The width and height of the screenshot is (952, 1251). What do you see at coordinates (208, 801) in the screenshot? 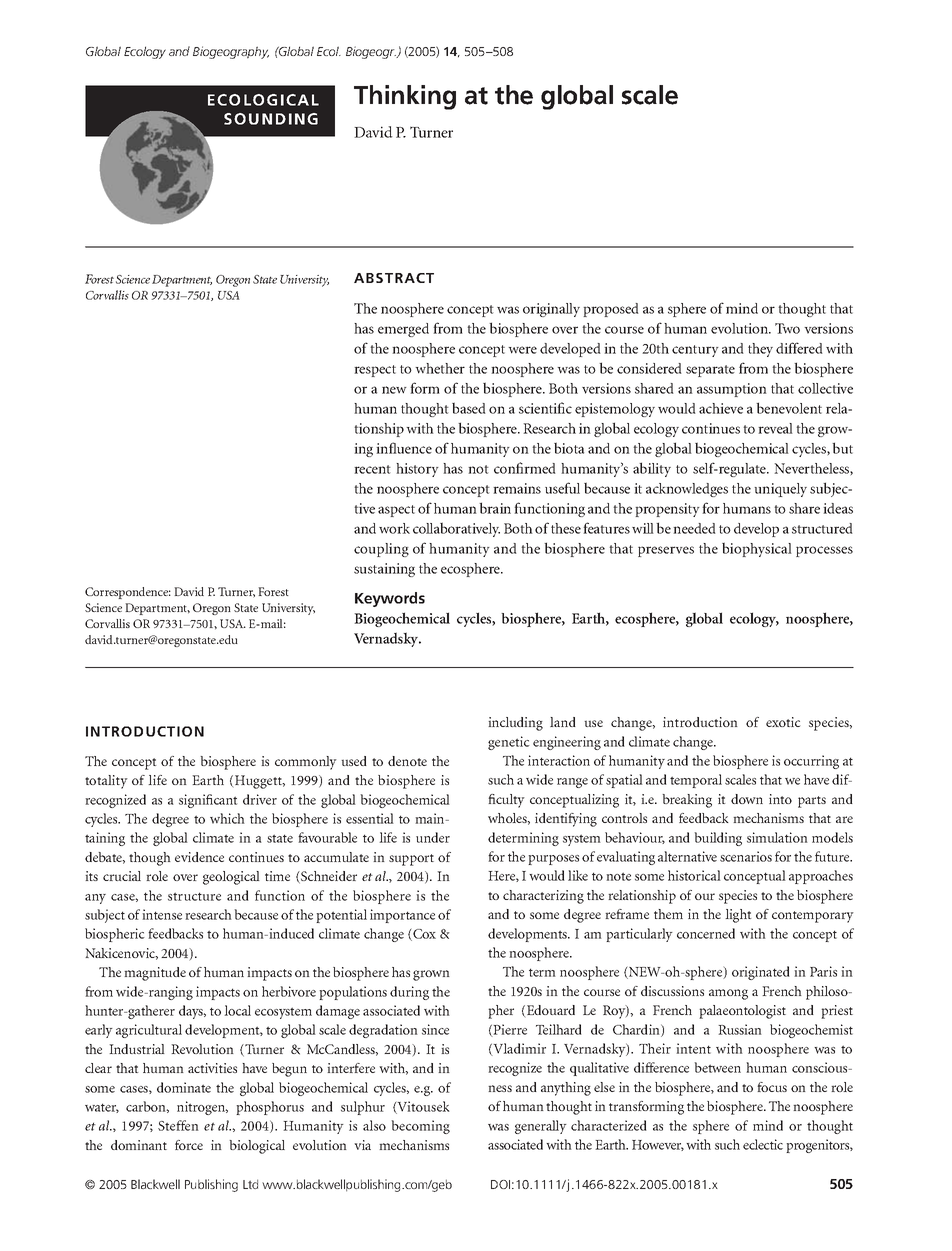
I see `significant` at bounding box center [208, 801].
